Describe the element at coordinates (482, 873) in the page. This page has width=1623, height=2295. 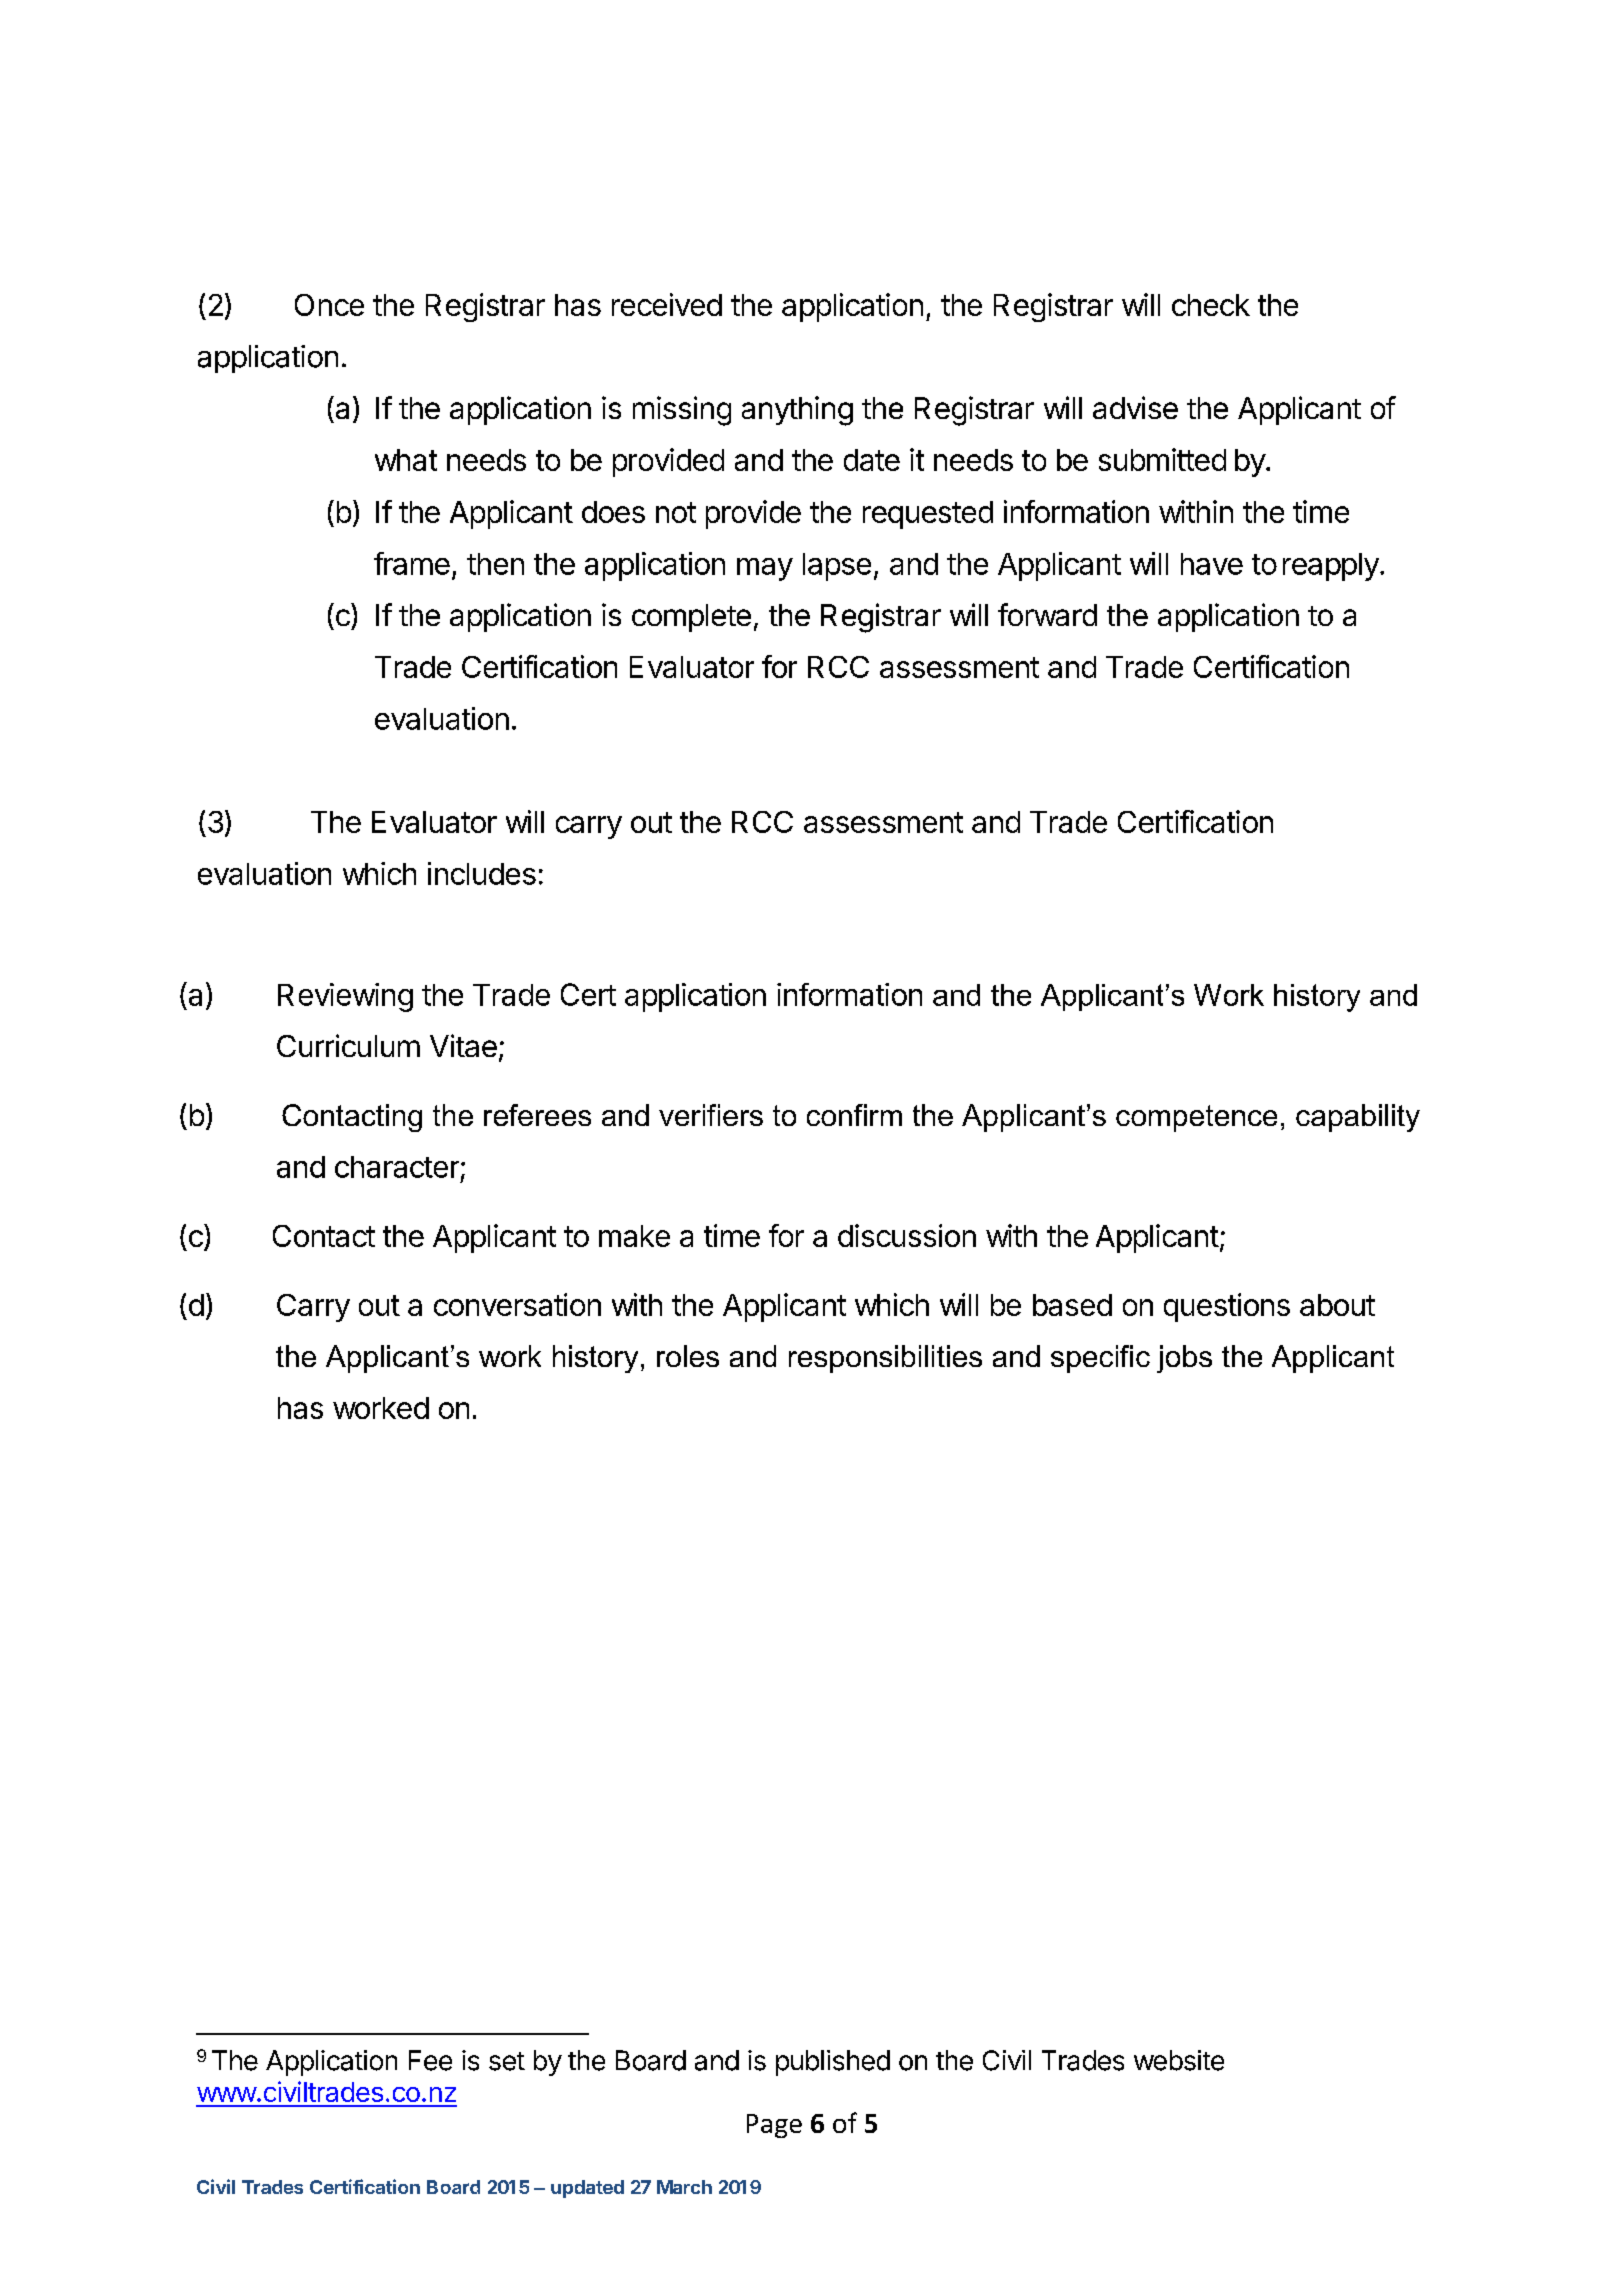
I see `includes` at that location.
